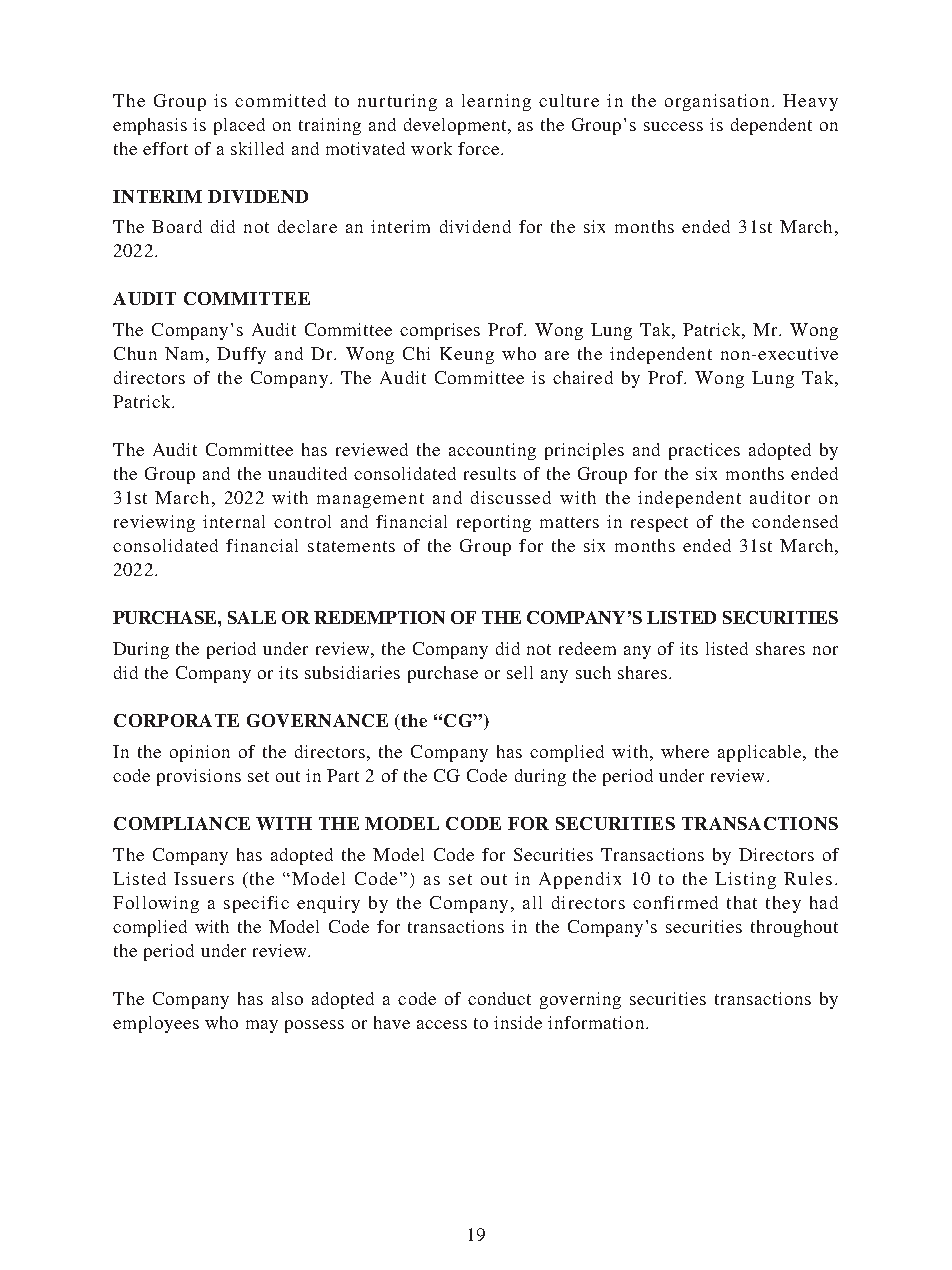 Image resolution: width=952 pixels, height=1270 pixels. I want to click on accounting, so click(492, 451).
